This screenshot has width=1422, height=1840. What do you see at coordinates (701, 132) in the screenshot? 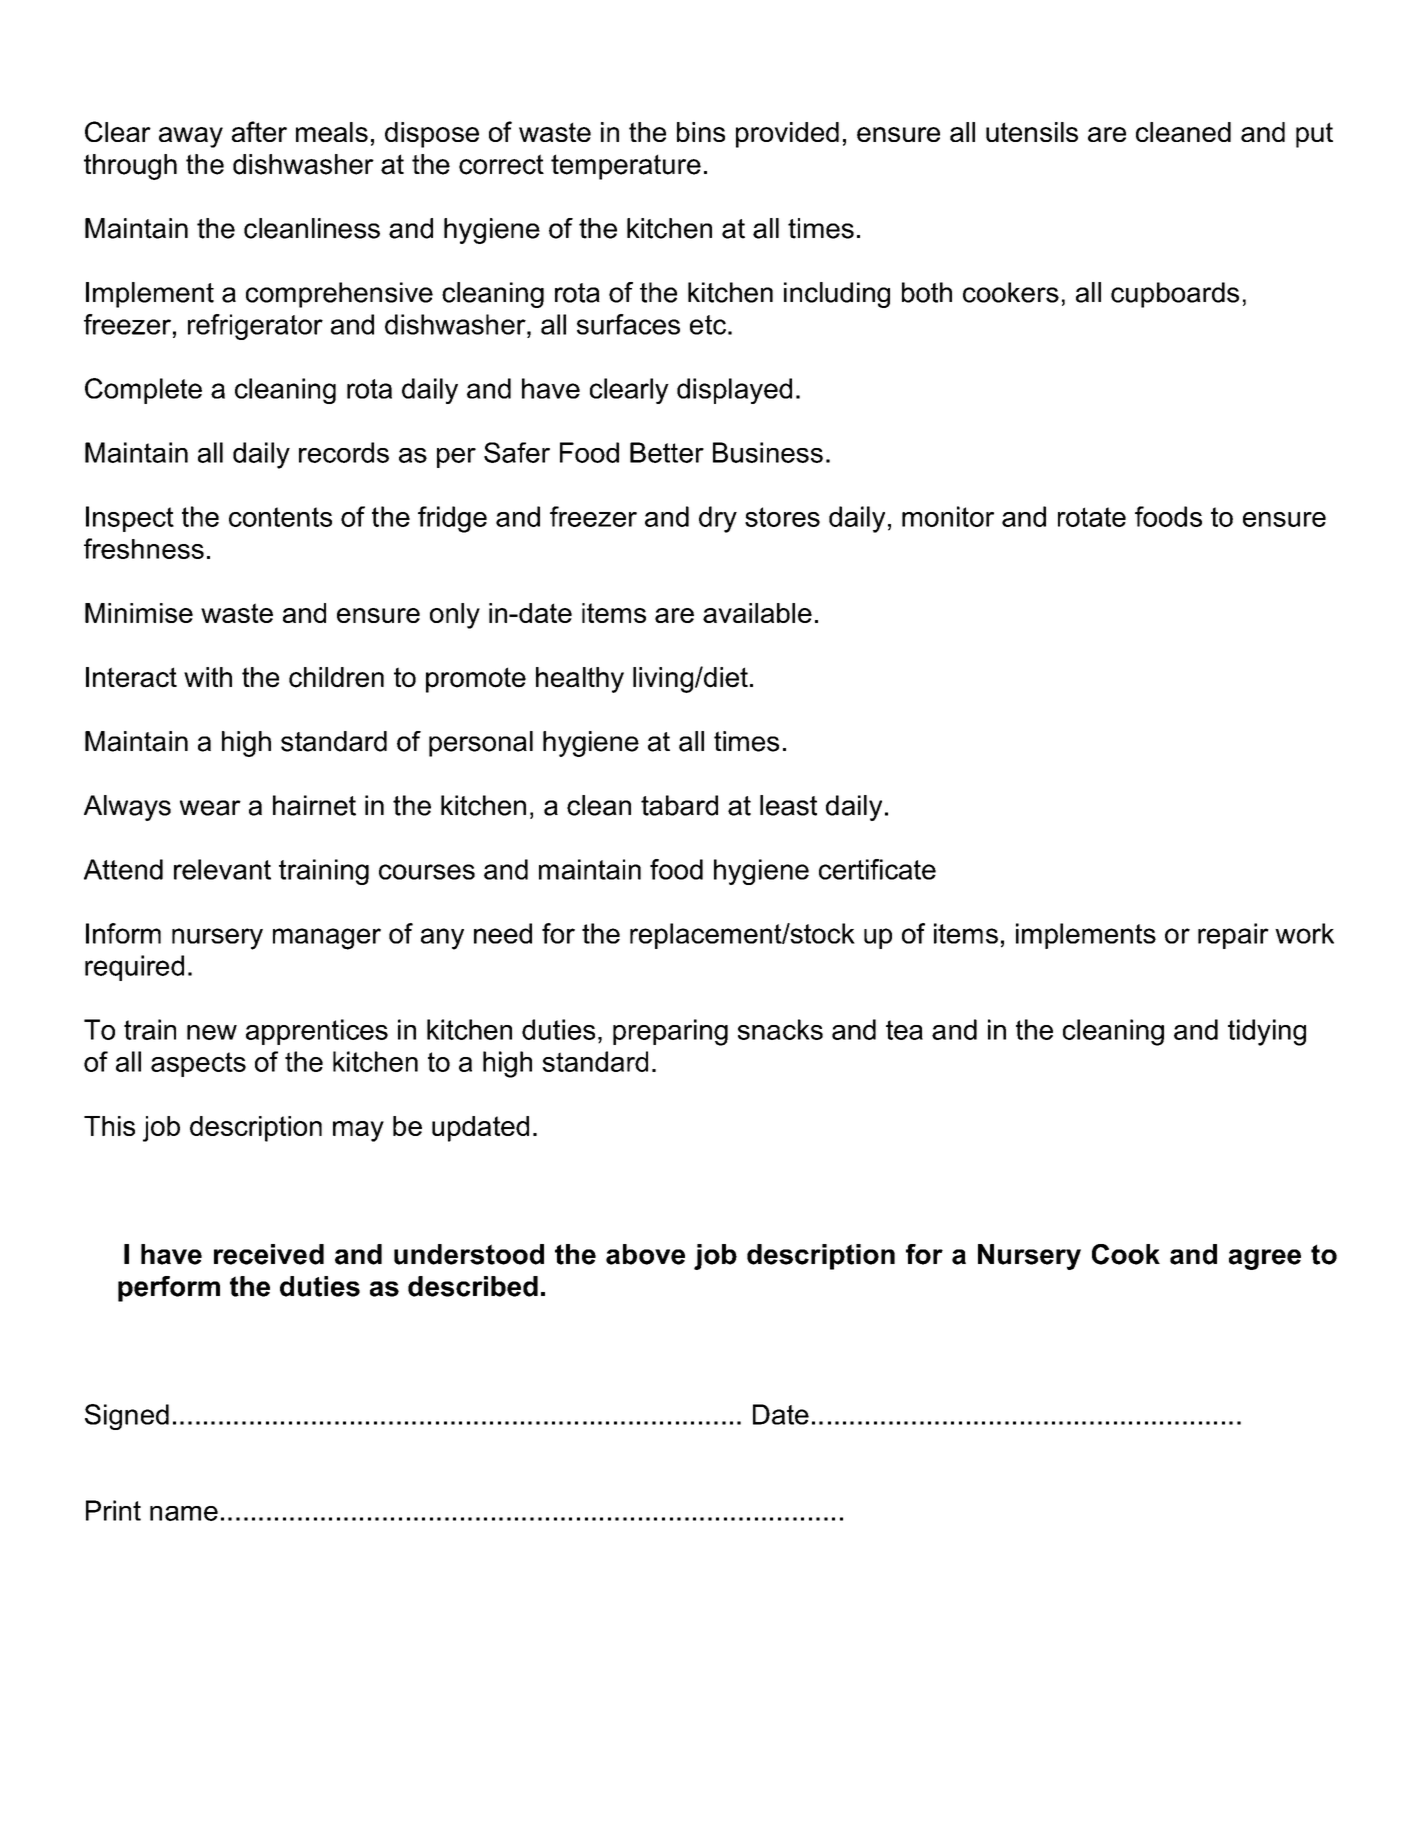
I see `bins` at bounding box center [701, 132].
